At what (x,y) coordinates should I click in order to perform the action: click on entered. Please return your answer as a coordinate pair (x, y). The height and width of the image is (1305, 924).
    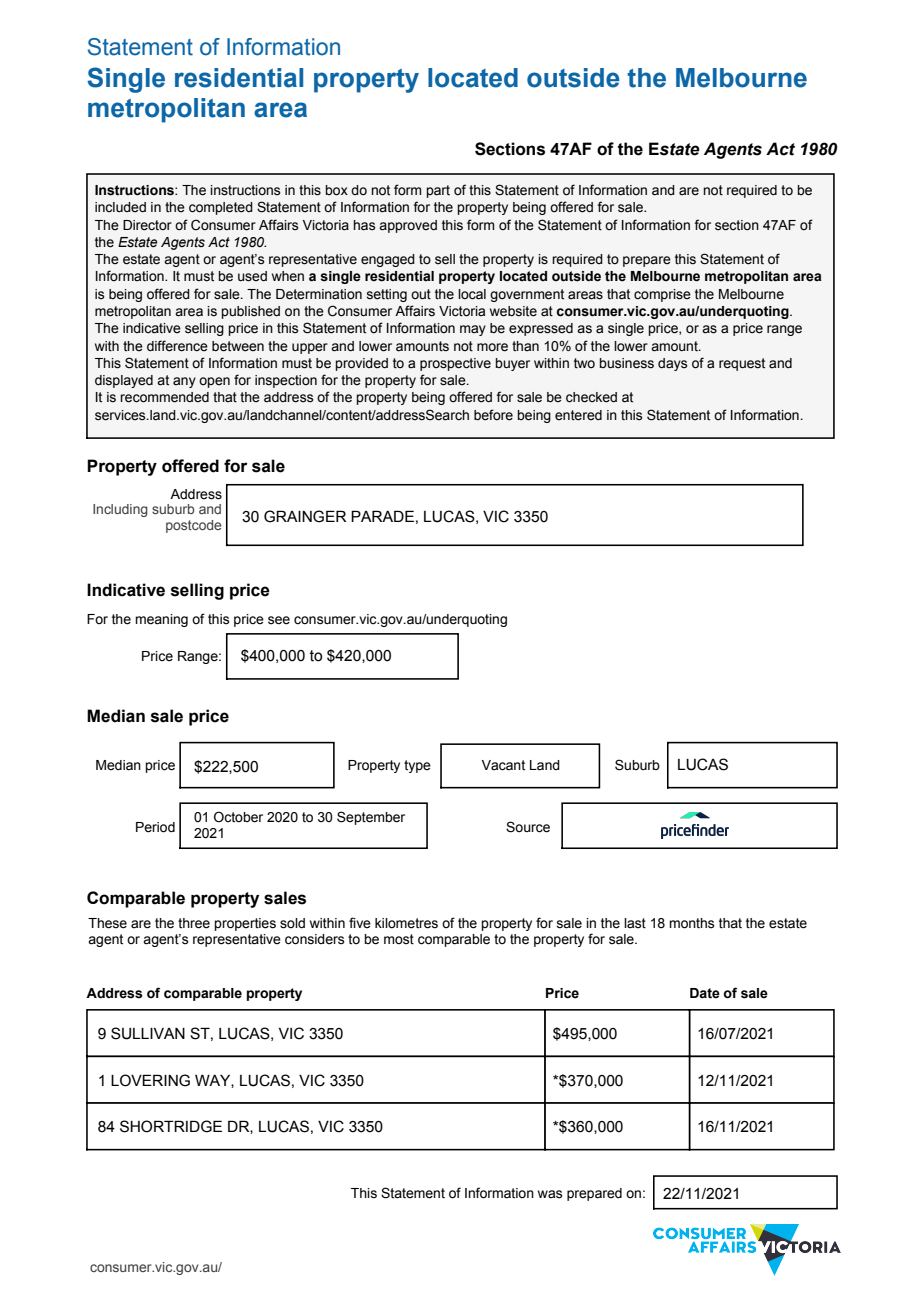
    Looking at the image, I should click on (578, 415).
